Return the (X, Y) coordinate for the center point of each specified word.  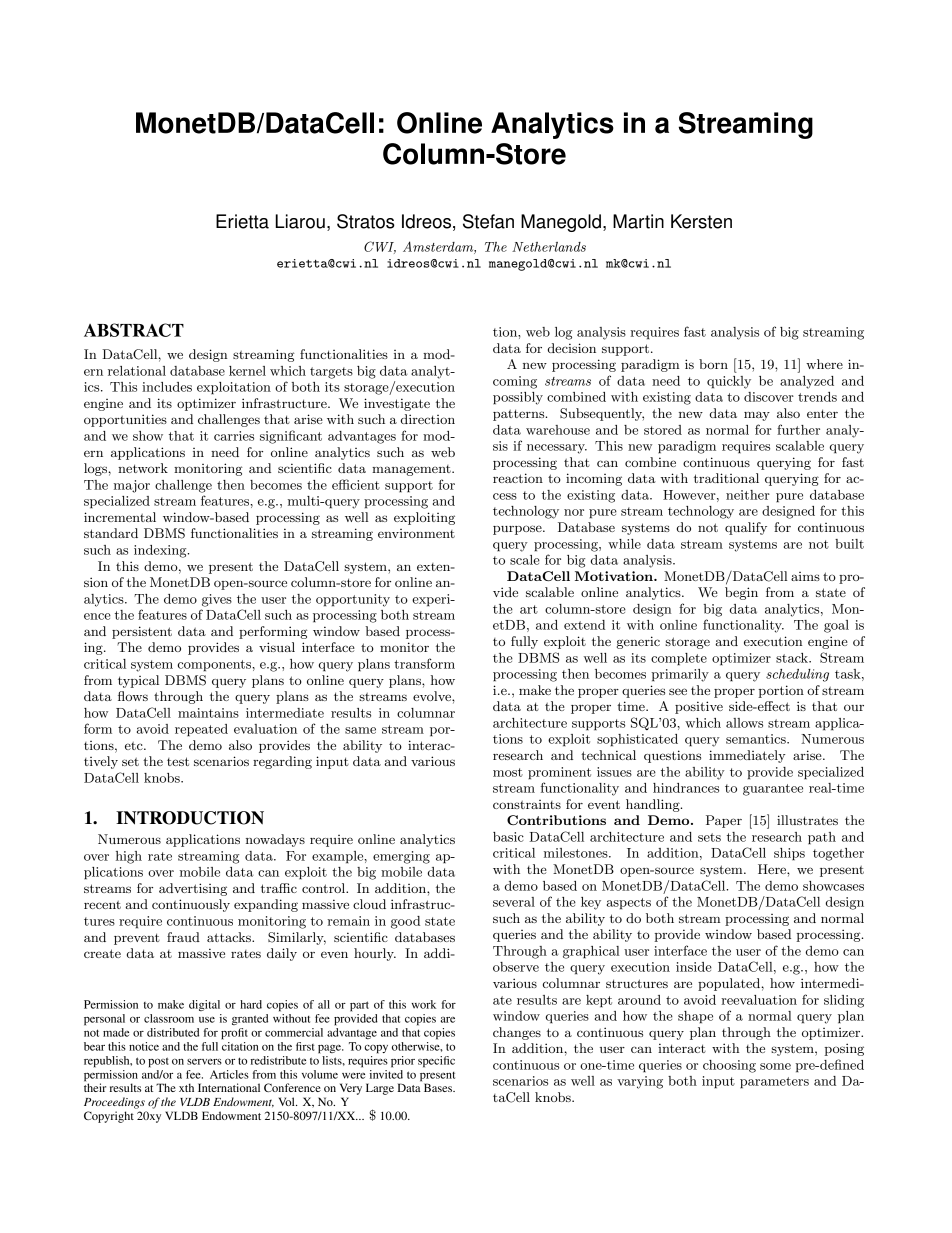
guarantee (773, 790)
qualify (746, 528)
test (178, 761)
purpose (518, 530)
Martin (638, 221)
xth (186, 1087)
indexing (161, 551)
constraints (527, 804)
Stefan (488, 221)
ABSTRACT (134, 330)
